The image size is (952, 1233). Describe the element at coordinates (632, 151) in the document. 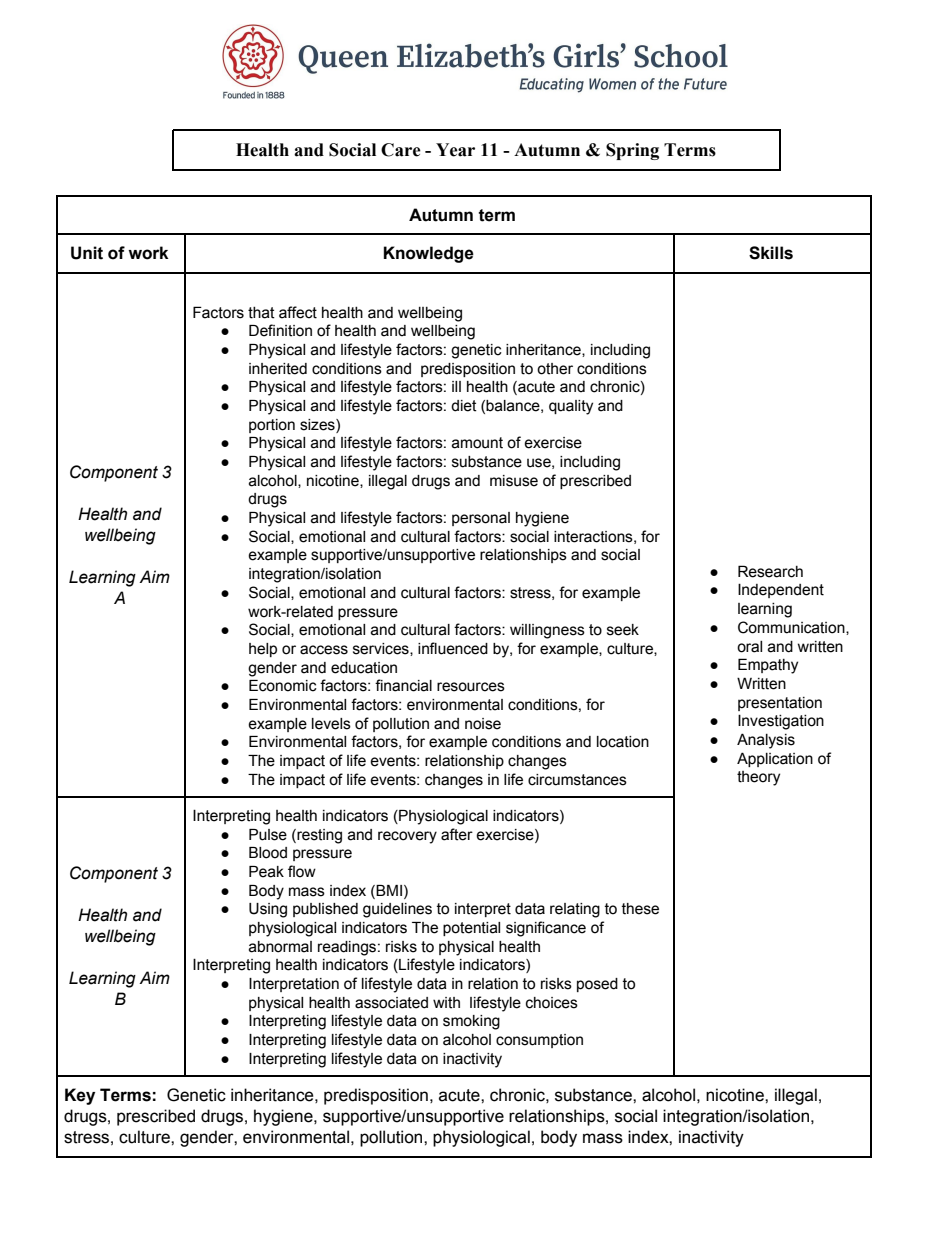

I see `Spring` at that location.
